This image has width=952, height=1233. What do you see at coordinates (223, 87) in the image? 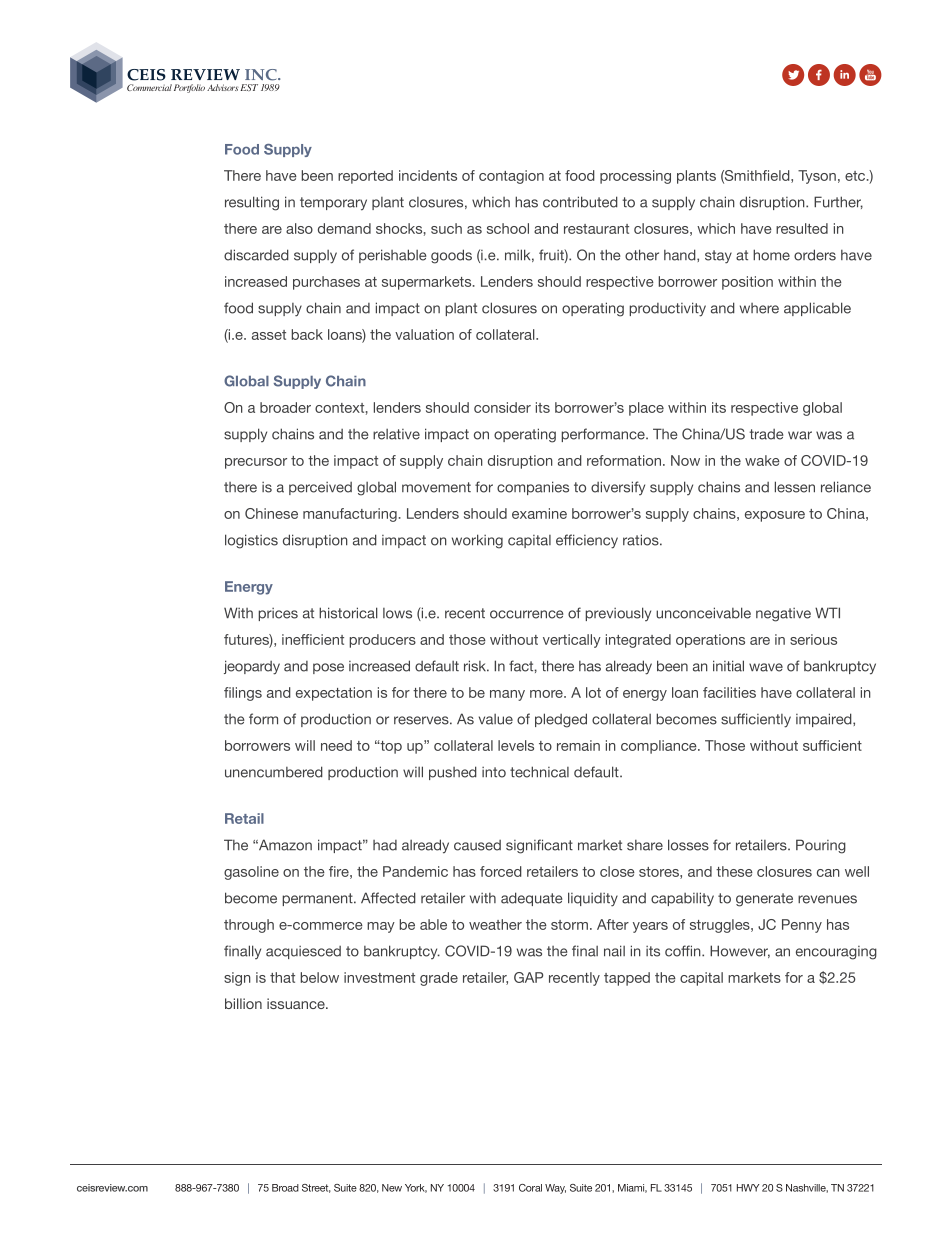
I see `Advisors` at bounding box center [223, 87].
